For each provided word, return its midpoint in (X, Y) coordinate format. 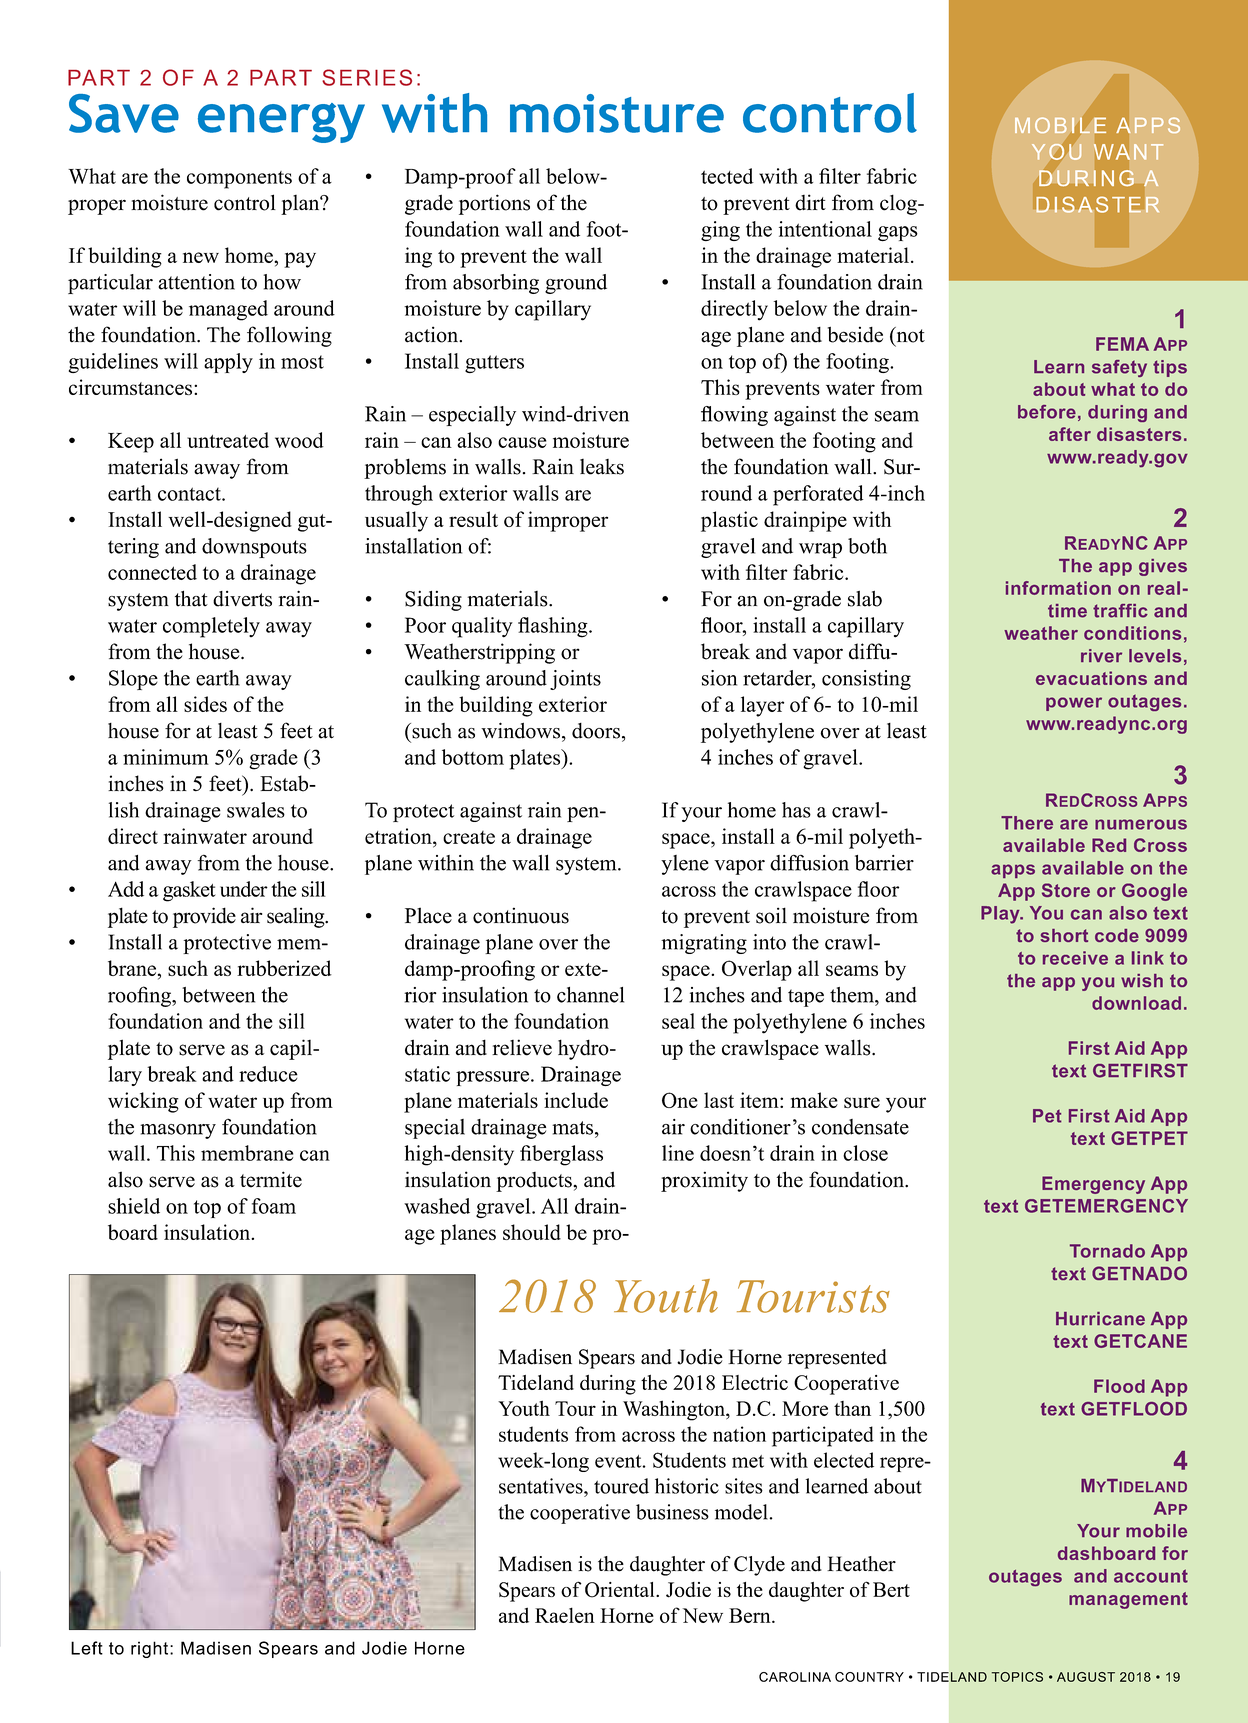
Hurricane (1100, 1319)
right (151, 1649)
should (532, 1232)
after (1070, 434)
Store (1066, 890)
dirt (810, 202)
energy (281, 123)
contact (190, 494)
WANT (1128, 152)
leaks (602, 467)
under (244, 889)
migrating (704, 944)
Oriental (621, 1590)
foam (274, 1206)
